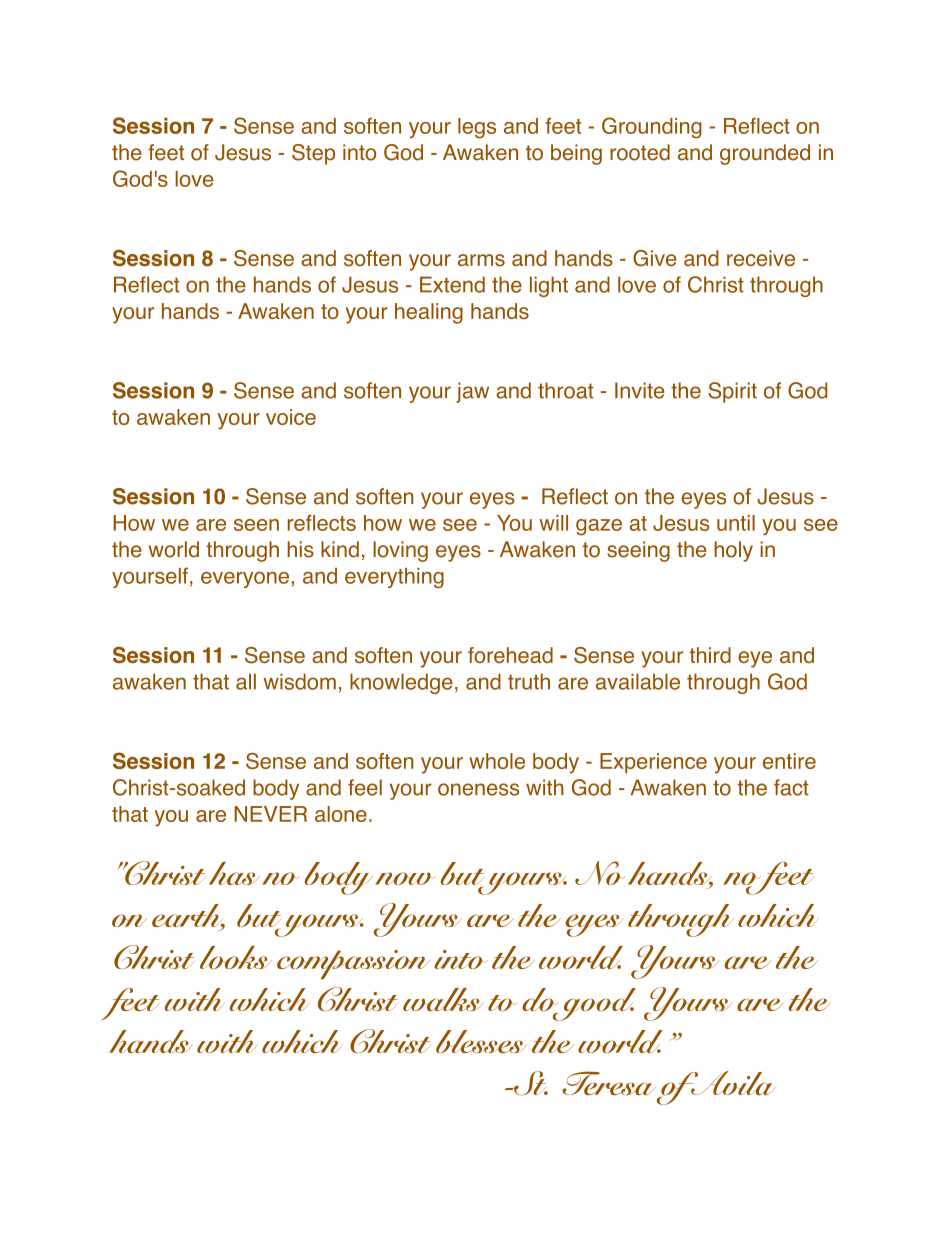 This image has width=952, height=1233. Describe the element at coordinates (653, 763) in the image. I see `Experience` at that location.
